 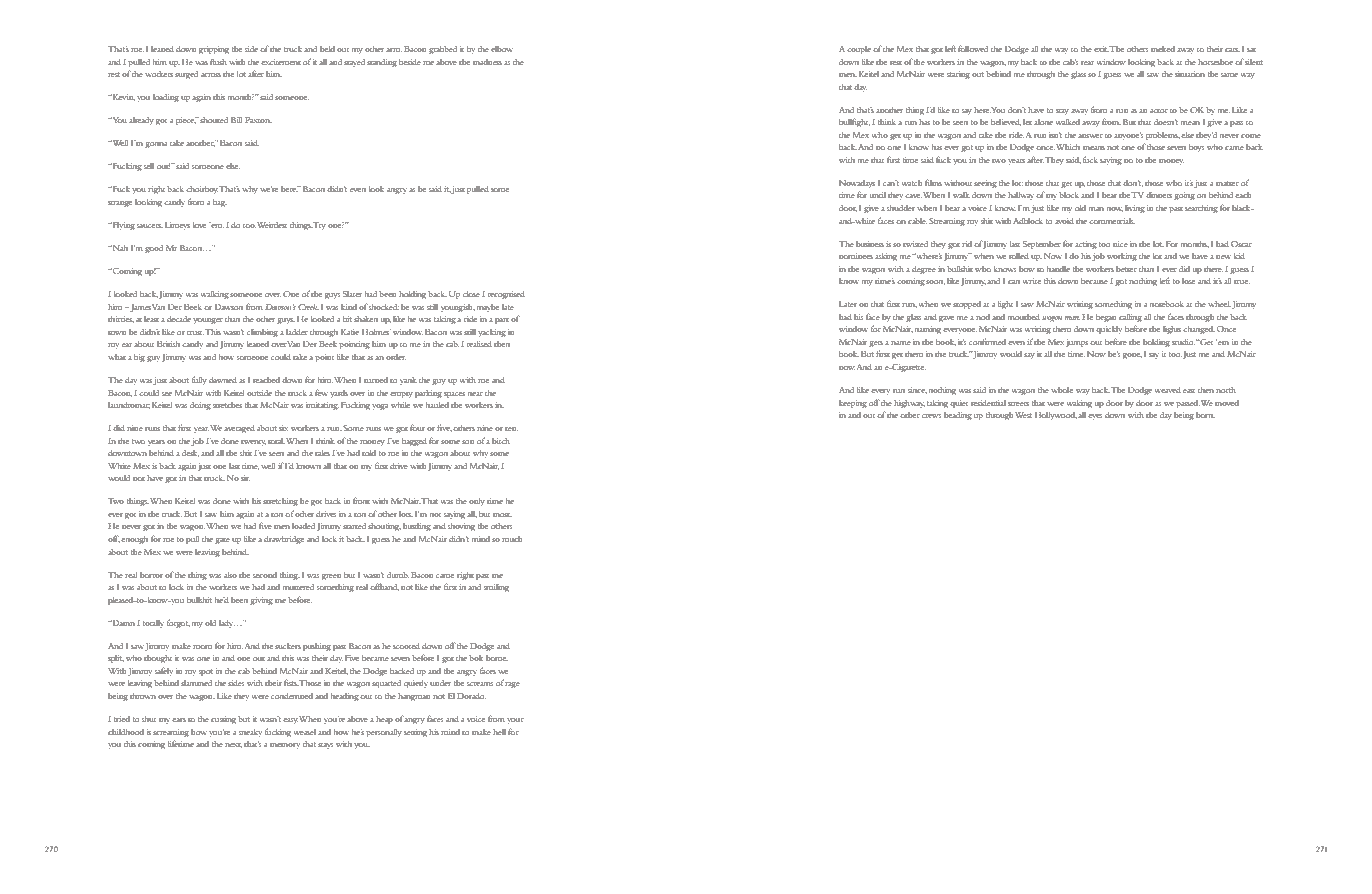 What do you see at coordinates (1079, 404) in the screenshot?
I see `waking` at bounding box center [1079, 404].
